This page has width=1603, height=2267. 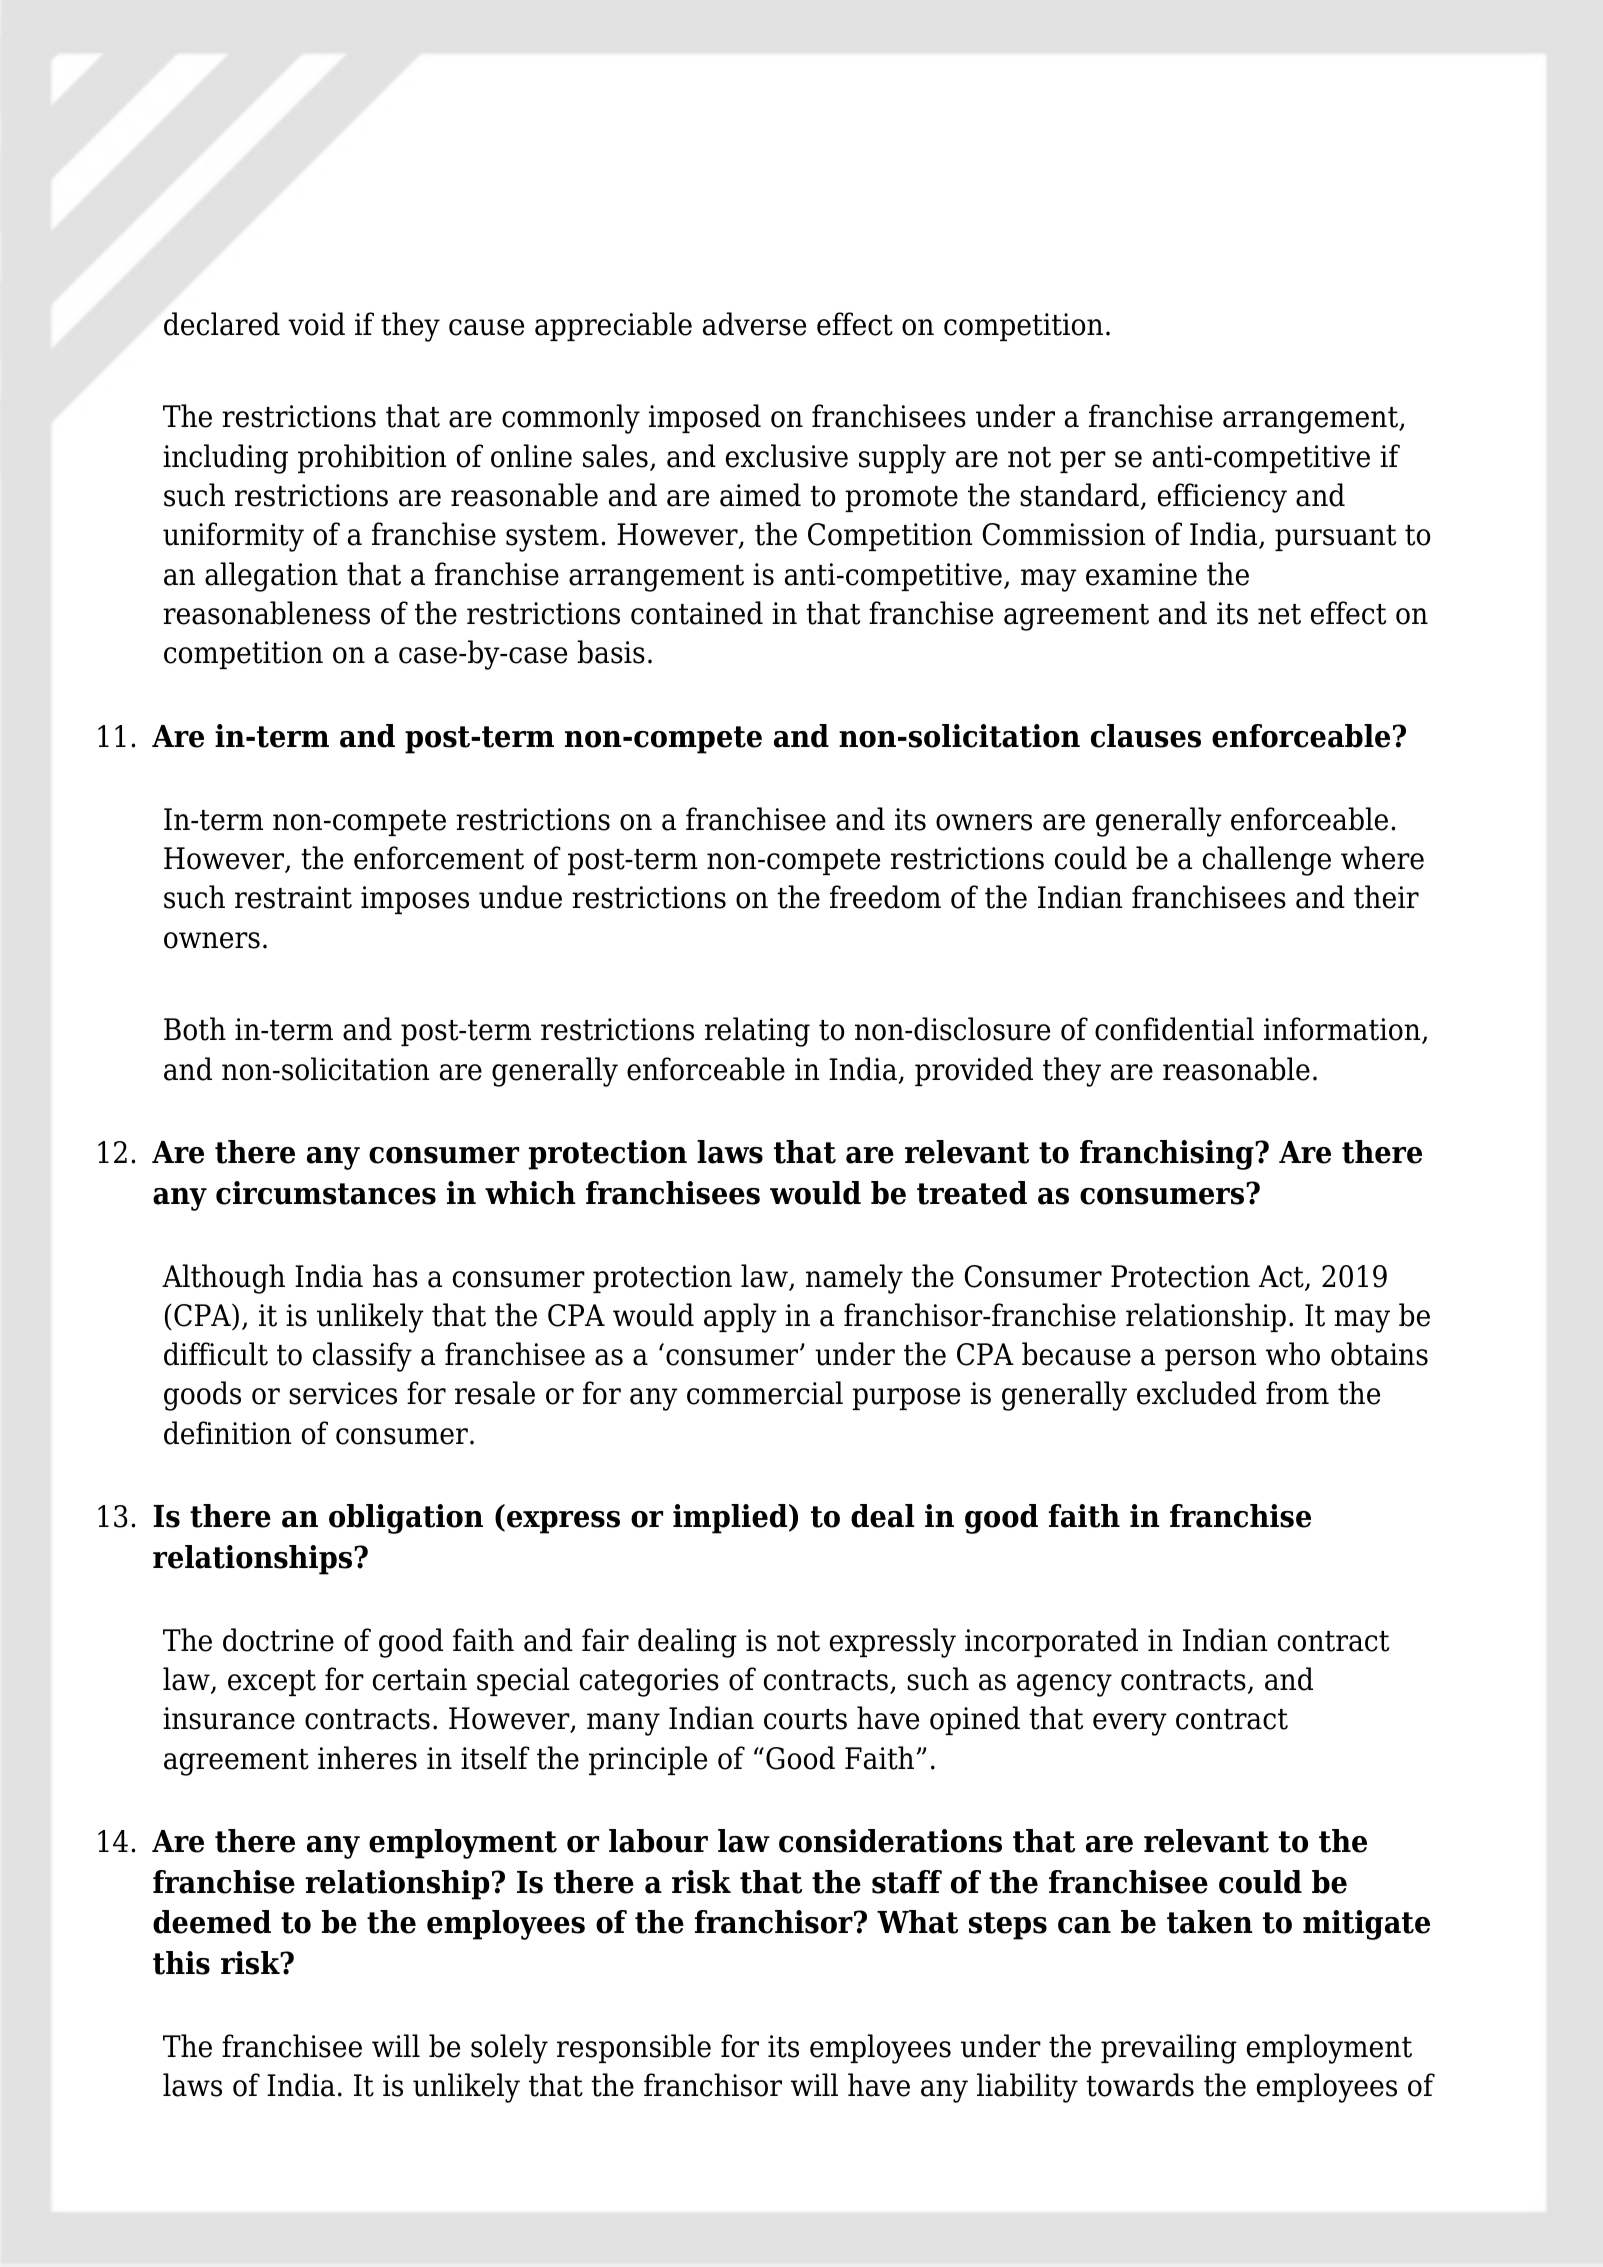 What do you see at coordinates (754, 324) in the page?
I see `adverse` at bounding box center [754, 324].
